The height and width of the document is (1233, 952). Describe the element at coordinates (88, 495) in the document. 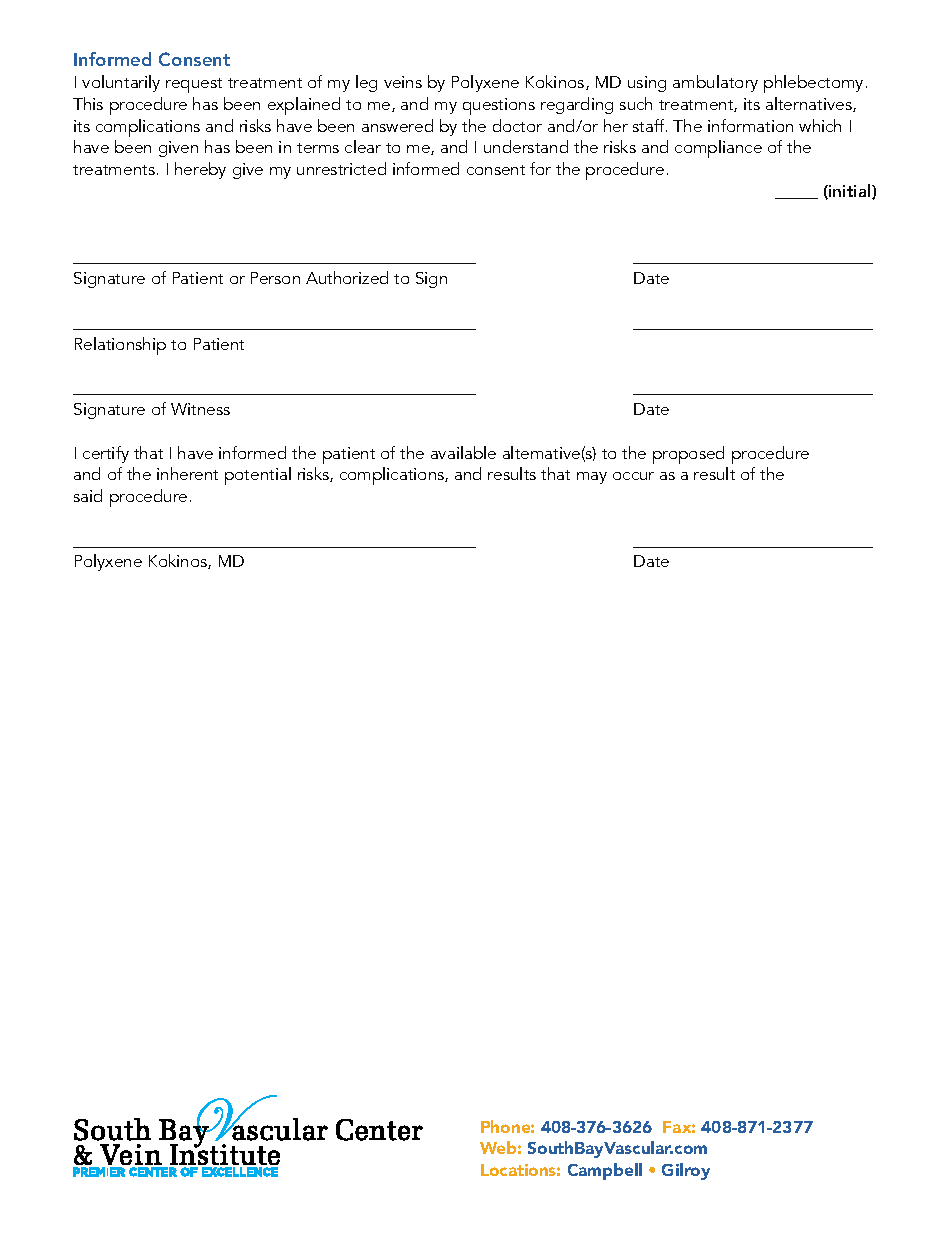

I see `said` at that location.
